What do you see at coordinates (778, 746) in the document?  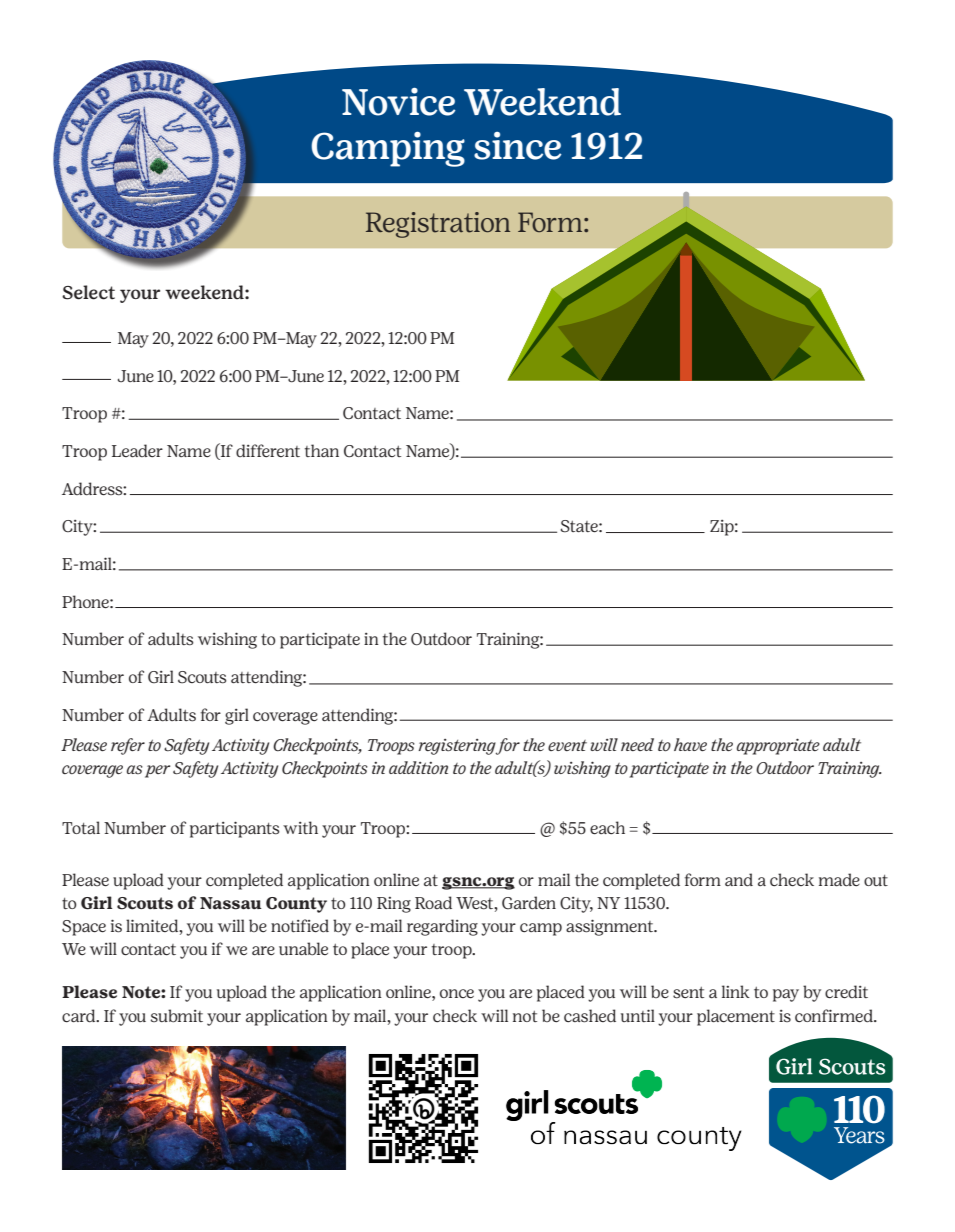 I see `appropriate` at bounding box center [778, 746].
